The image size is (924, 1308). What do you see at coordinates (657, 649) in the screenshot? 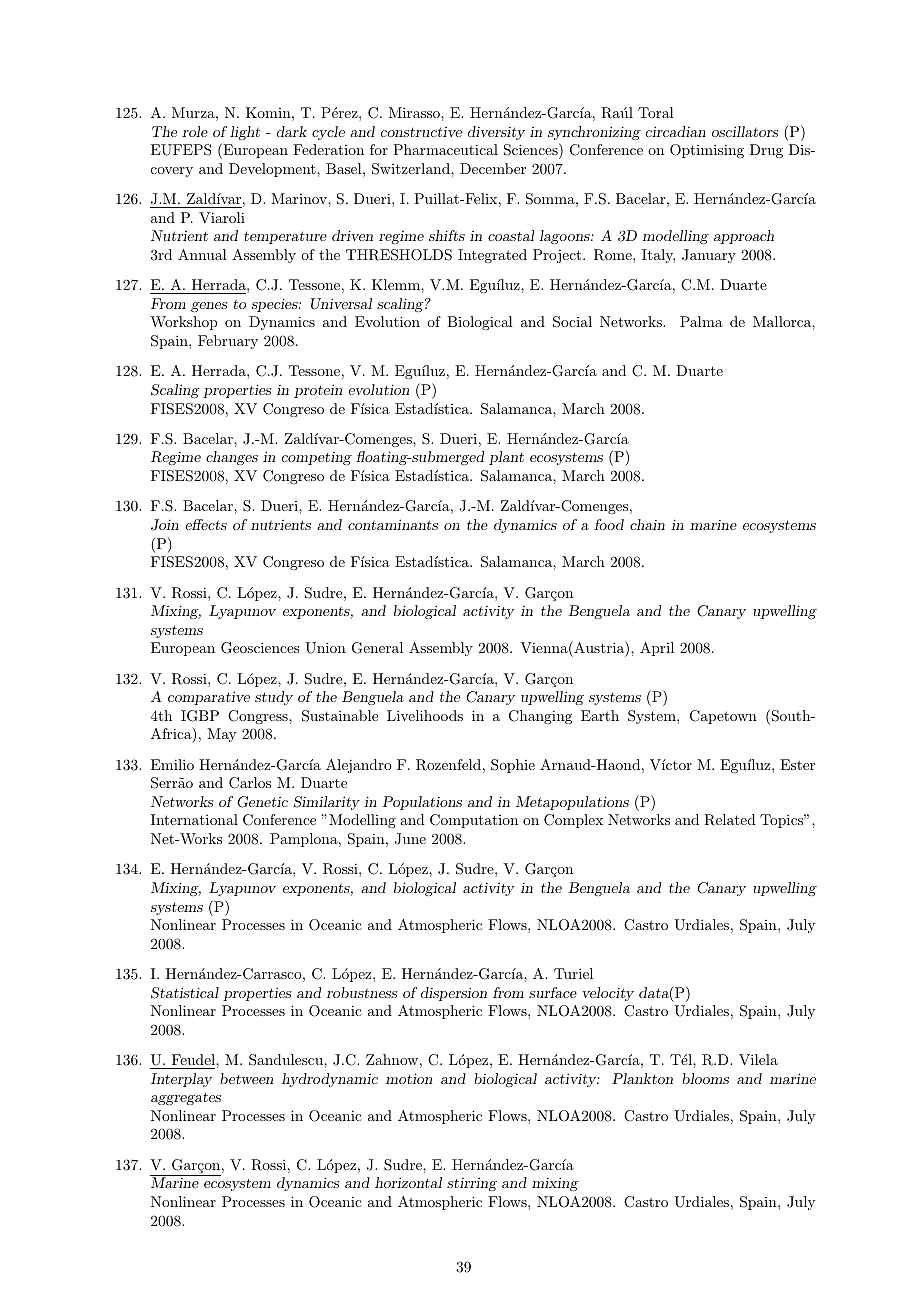
I see `April` at bounding box center [657, 649].
